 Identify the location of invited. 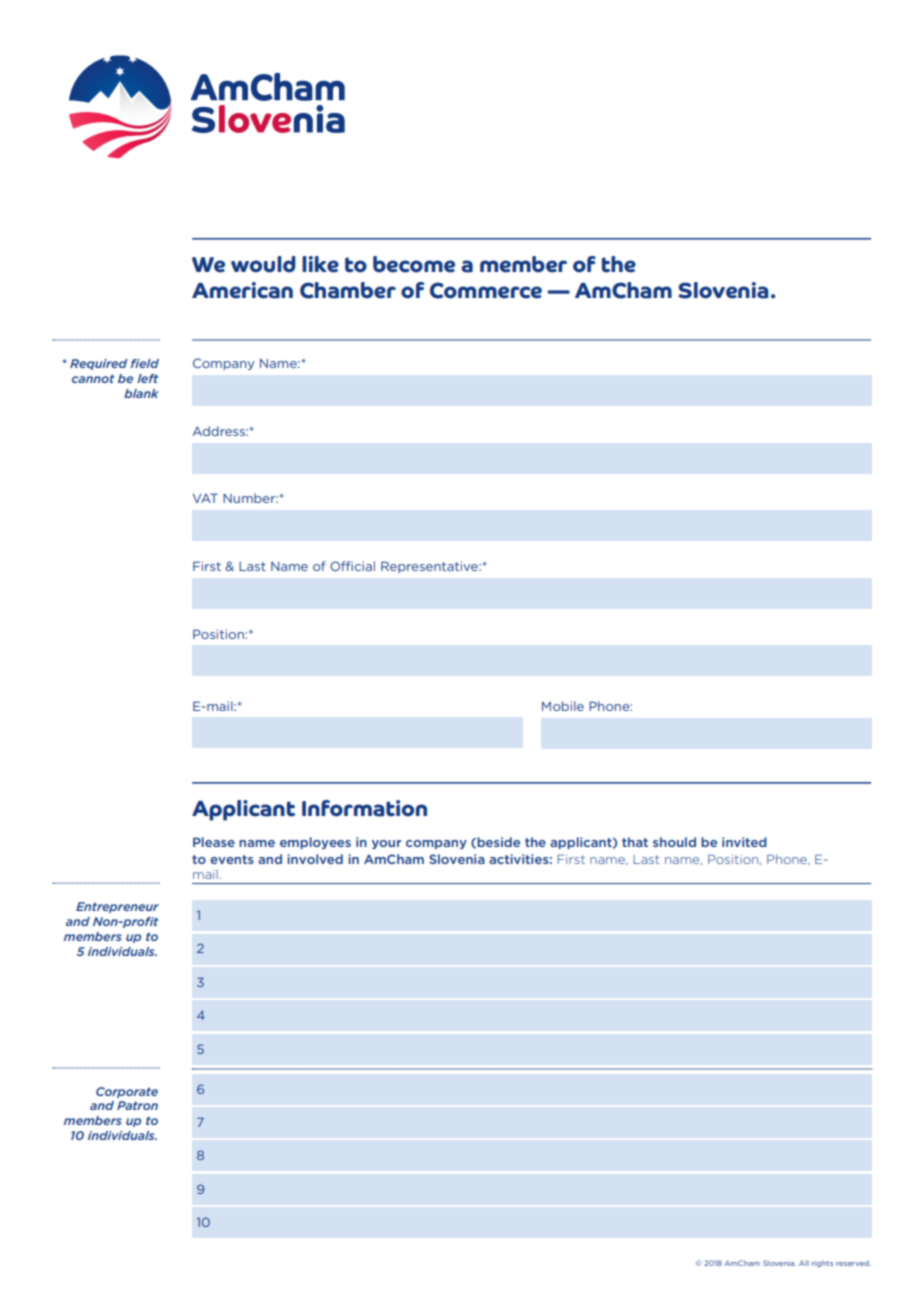
(744, 842).
